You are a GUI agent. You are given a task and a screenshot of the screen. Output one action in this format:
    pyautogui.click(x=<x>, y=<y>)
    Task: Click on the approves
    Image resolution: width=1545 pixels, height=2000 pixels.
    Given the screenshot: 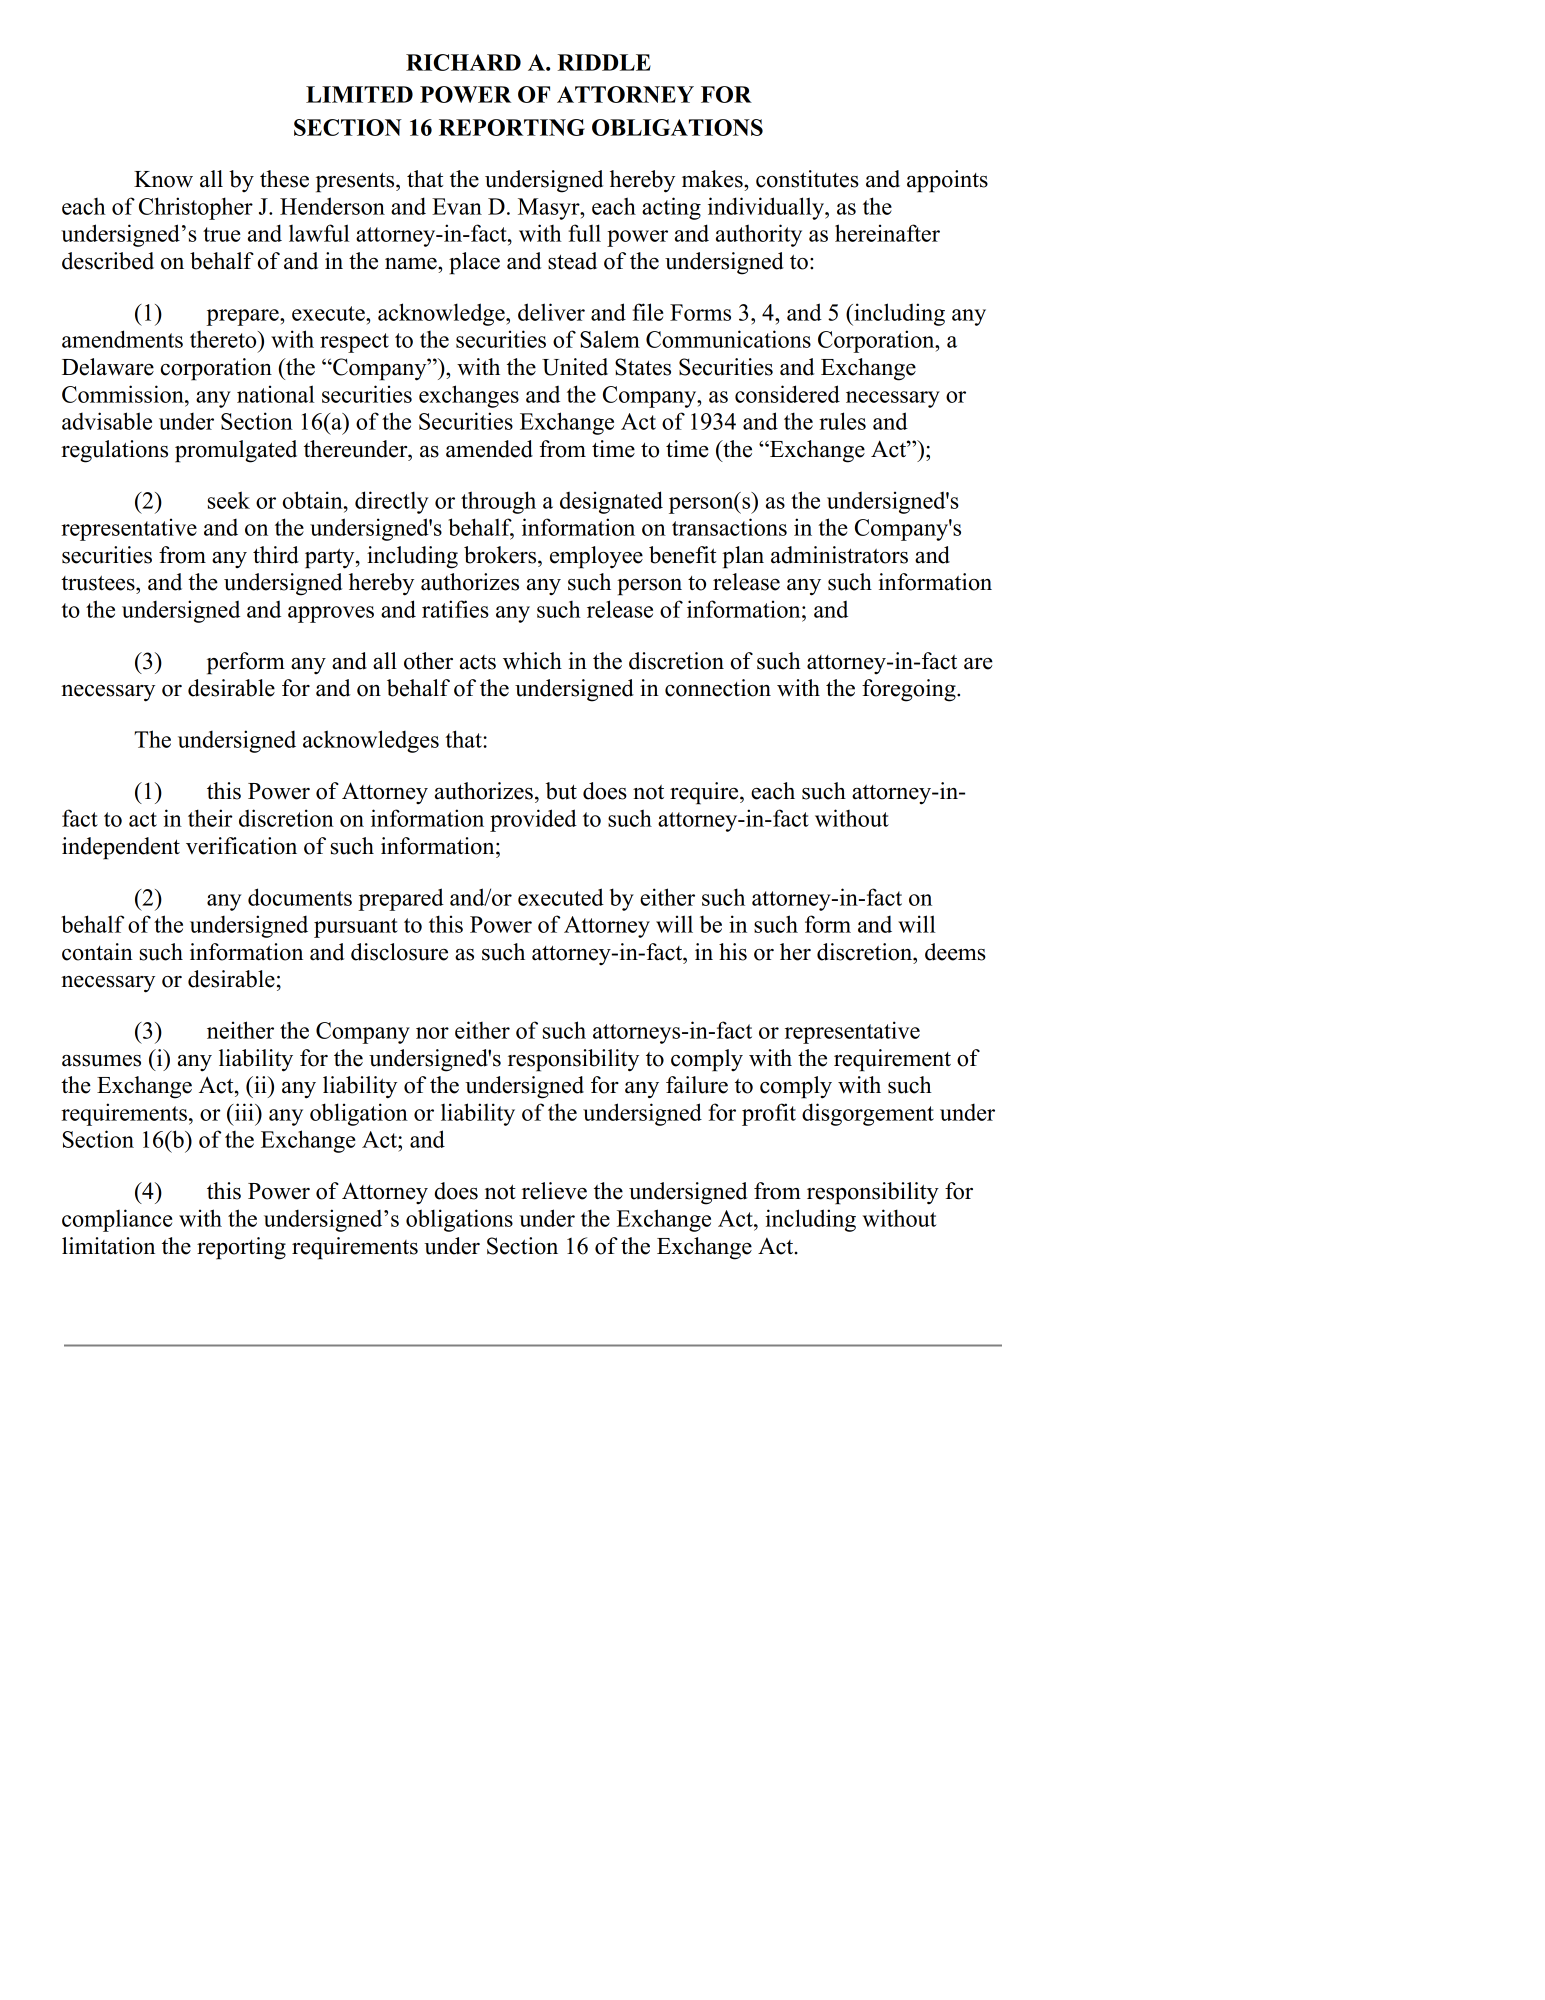 What is the action you would take?
    pyautogui.click(x=331, y=614)
